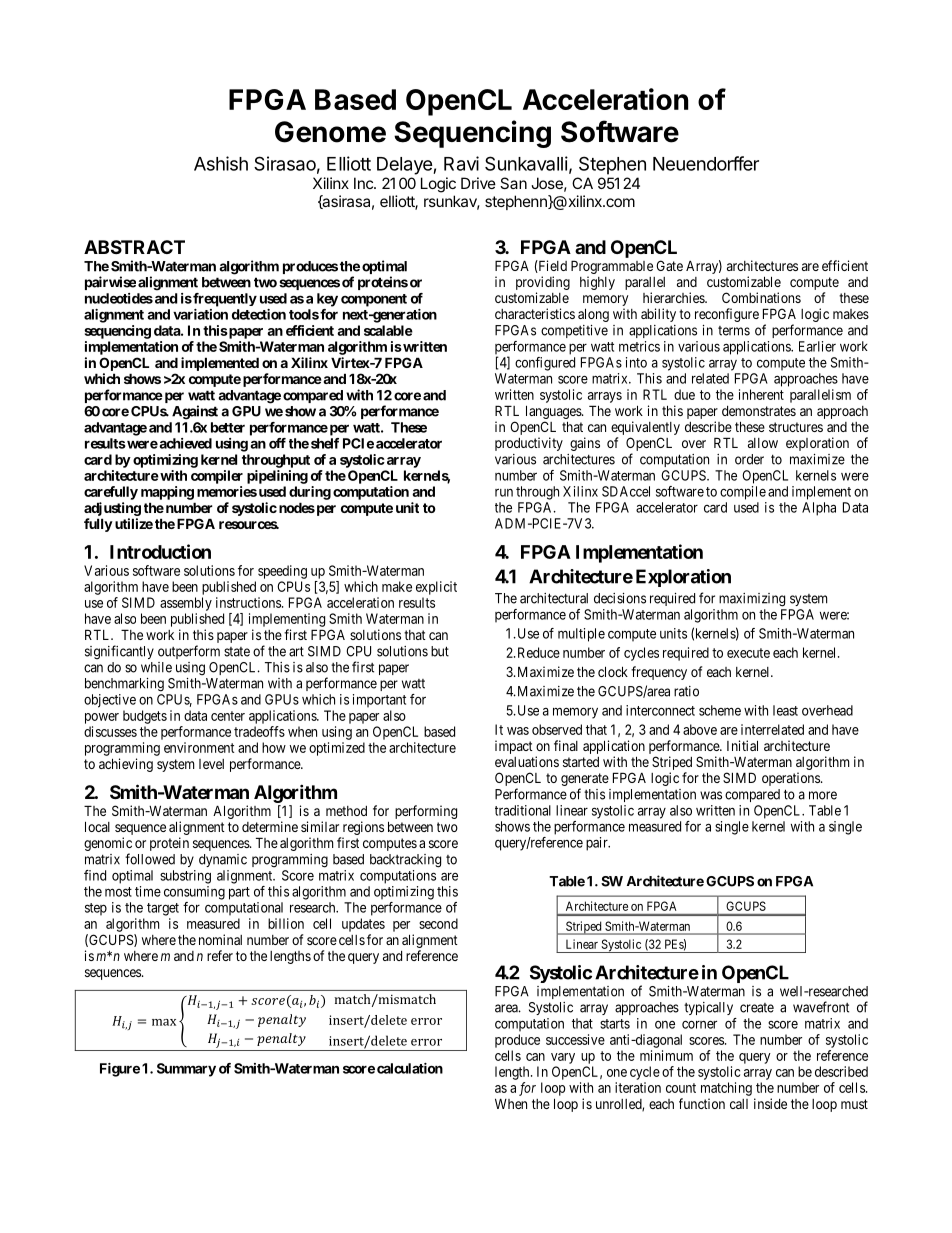  Describe the element at coordinates (186, 604) in the page. I see `assembly` at that location.
